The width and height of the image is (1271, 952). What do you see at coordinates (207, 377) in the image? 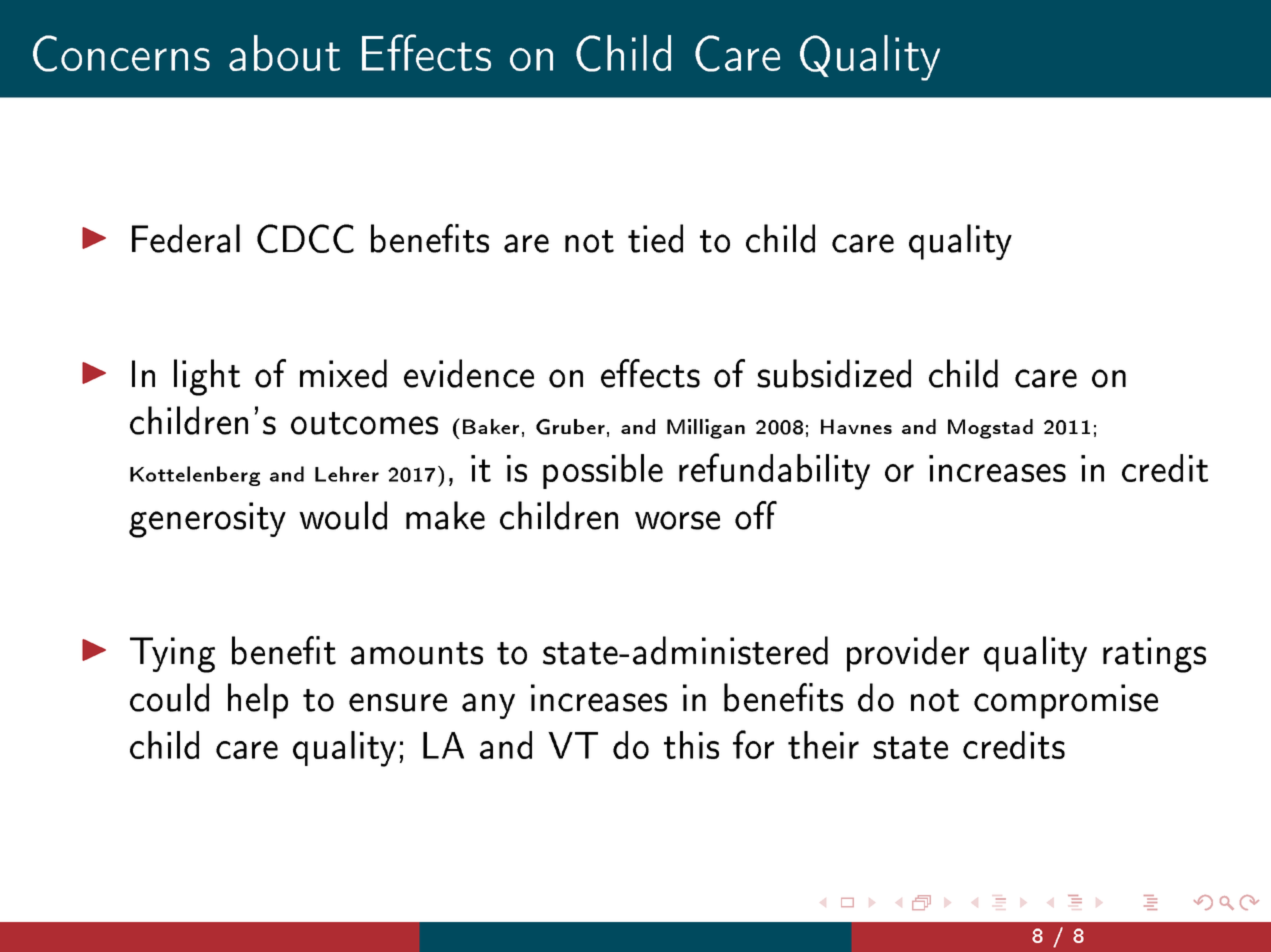
I see `light` at bounding box center [207, 377].
